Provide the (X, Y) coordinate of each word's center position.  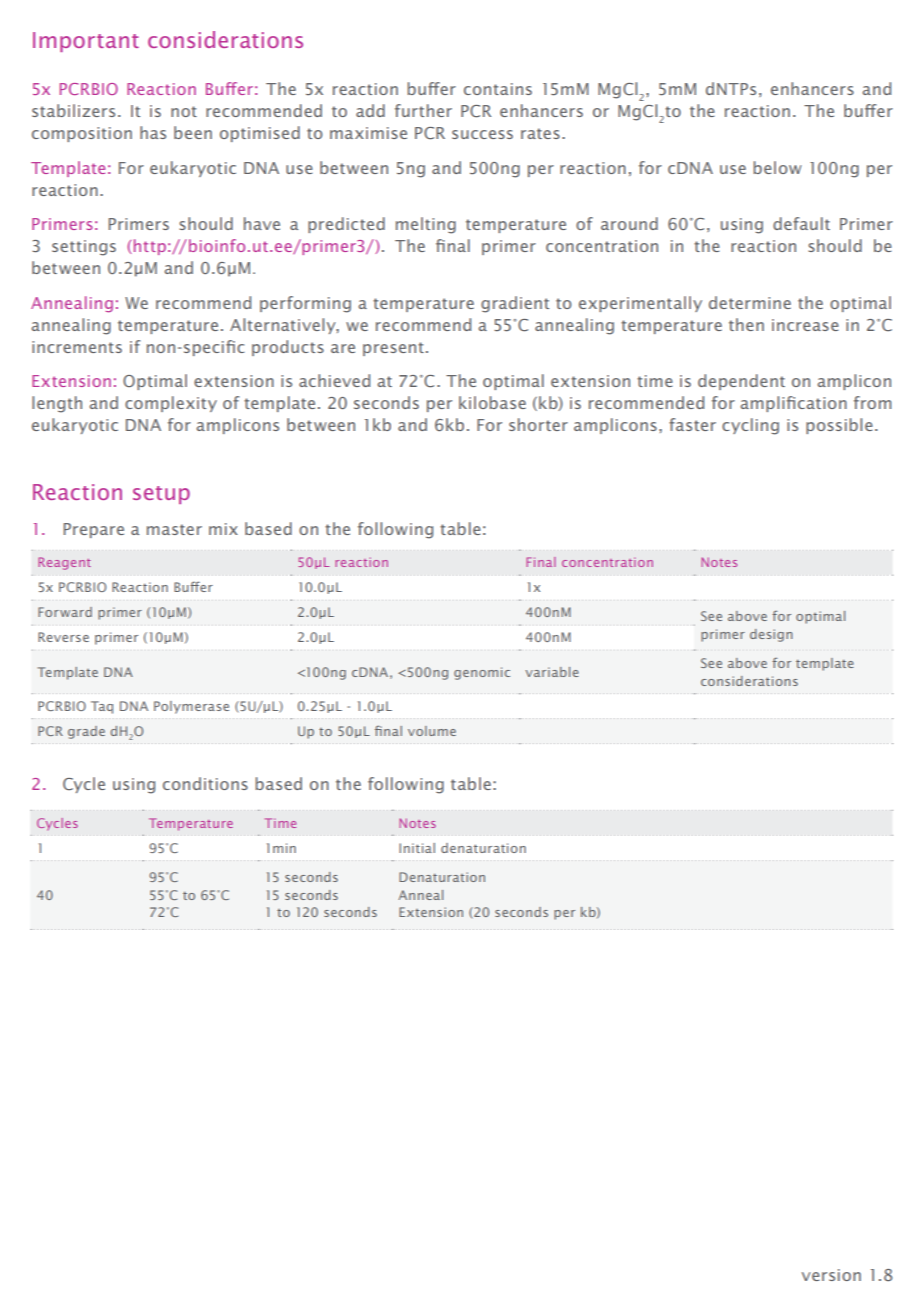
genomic (482, 673)
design (771, 635)
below (777, 167)
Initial (417, 848)
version (831, 1275)
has (153, 132)
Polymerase (191, 707)
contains (498, 89)
